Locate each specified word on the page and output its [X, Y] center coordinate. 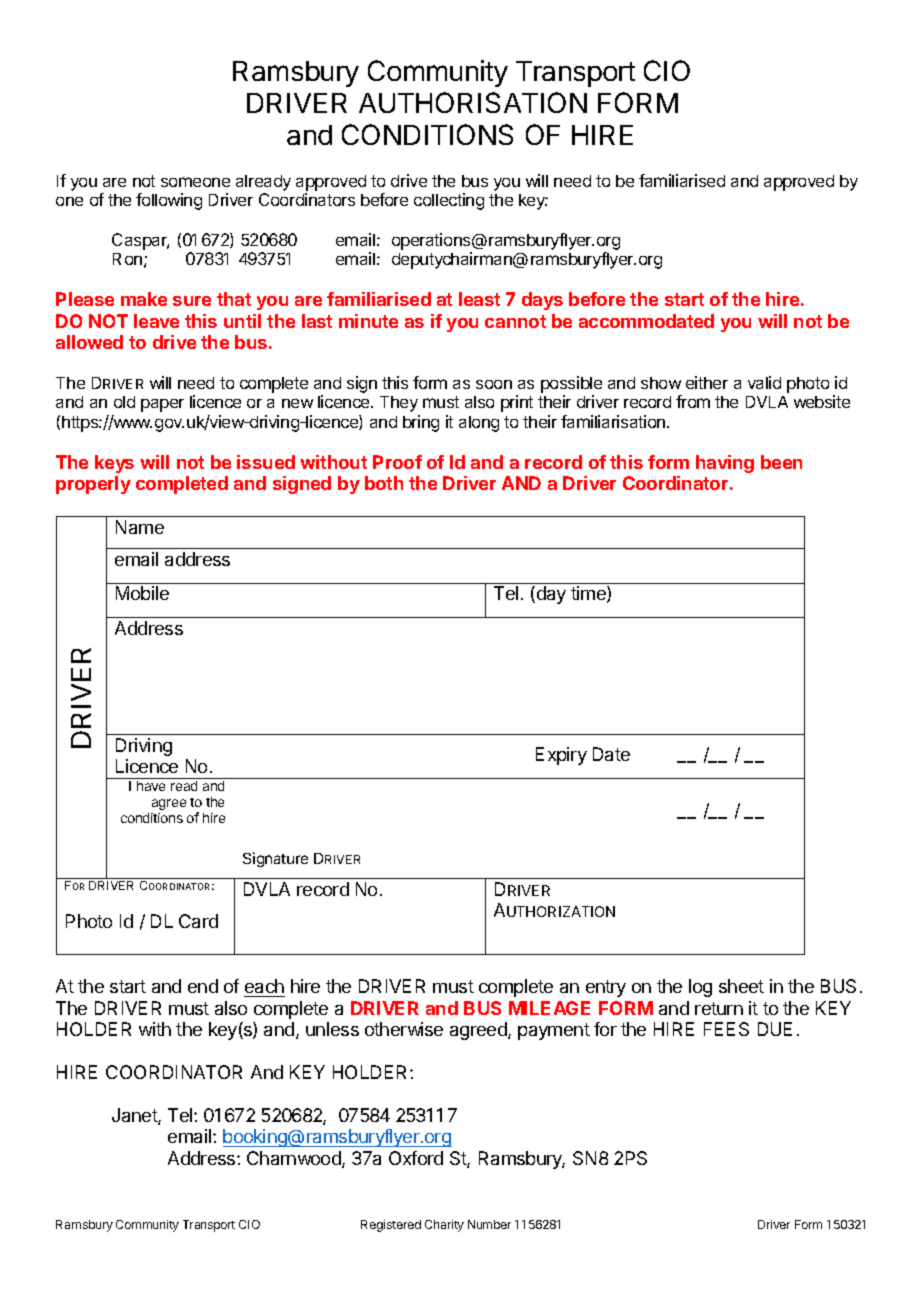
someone [195, 182]
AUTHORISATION [473, 102]
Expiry [561, 756]
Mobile [142, 593]
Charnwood [295, 1159]
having [725, 464]
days [542, 301]
